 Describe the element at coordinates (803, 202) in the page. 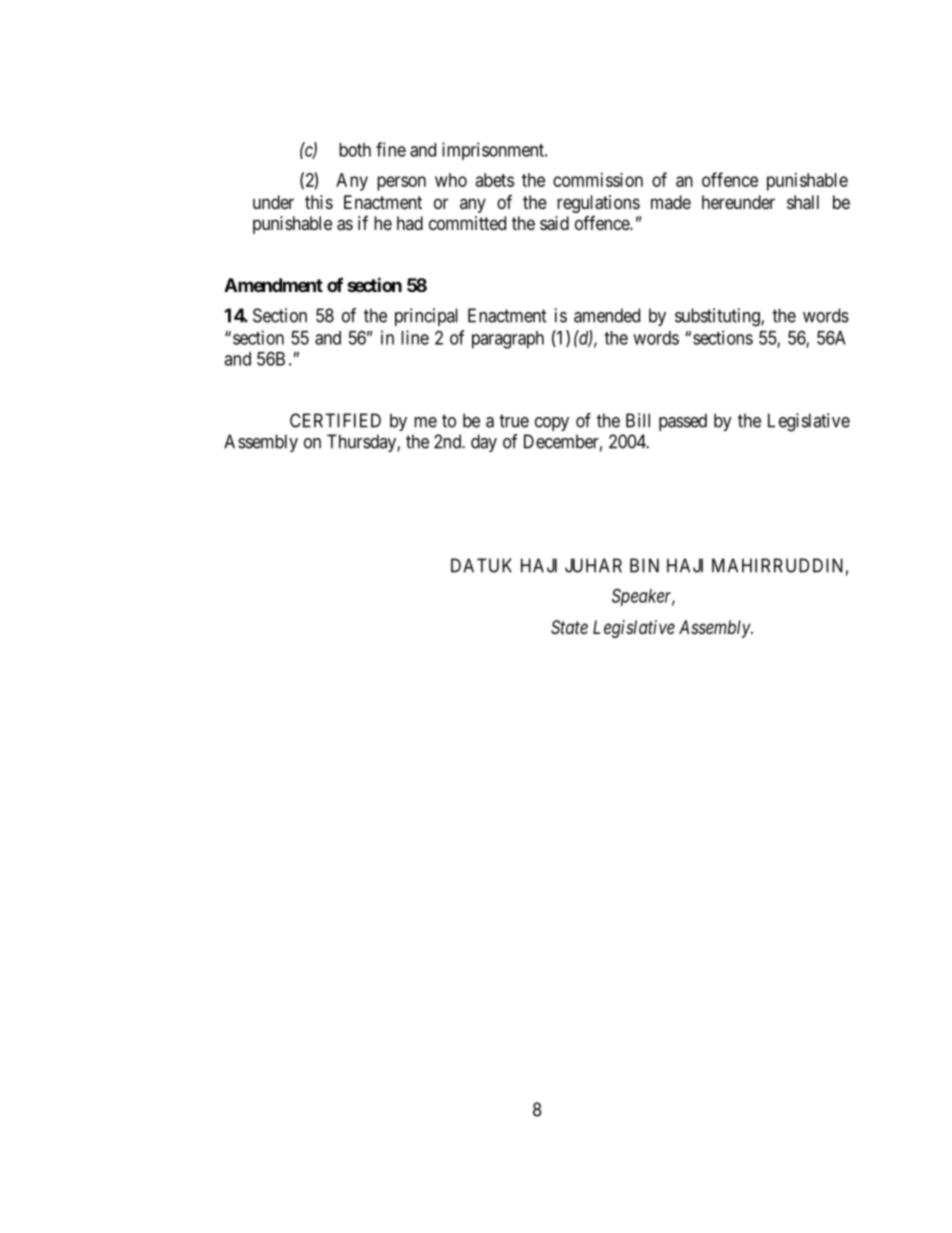

I see `shall` at that location.
